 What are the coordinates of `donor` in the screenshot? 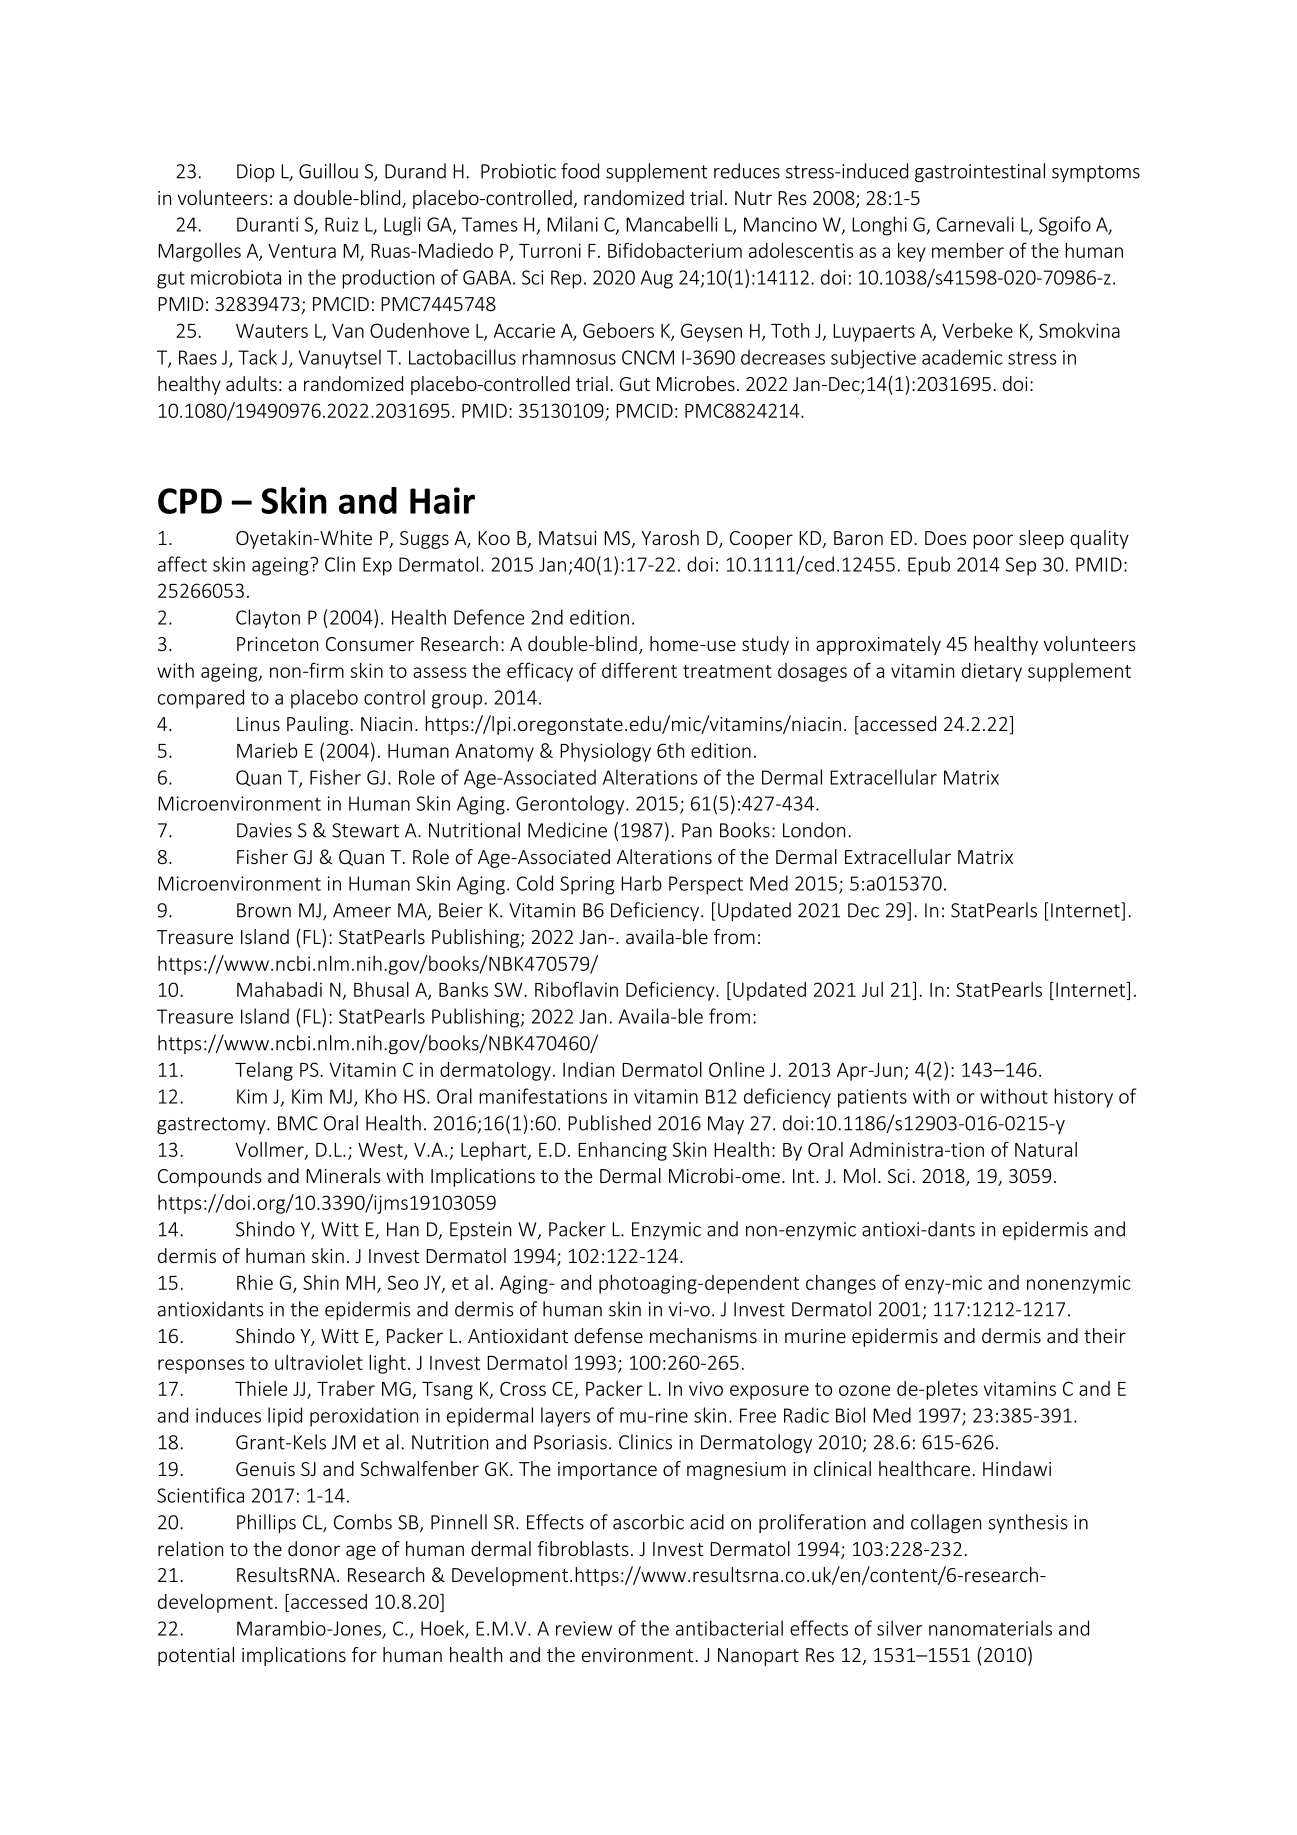 It's located at (314, 1548).
